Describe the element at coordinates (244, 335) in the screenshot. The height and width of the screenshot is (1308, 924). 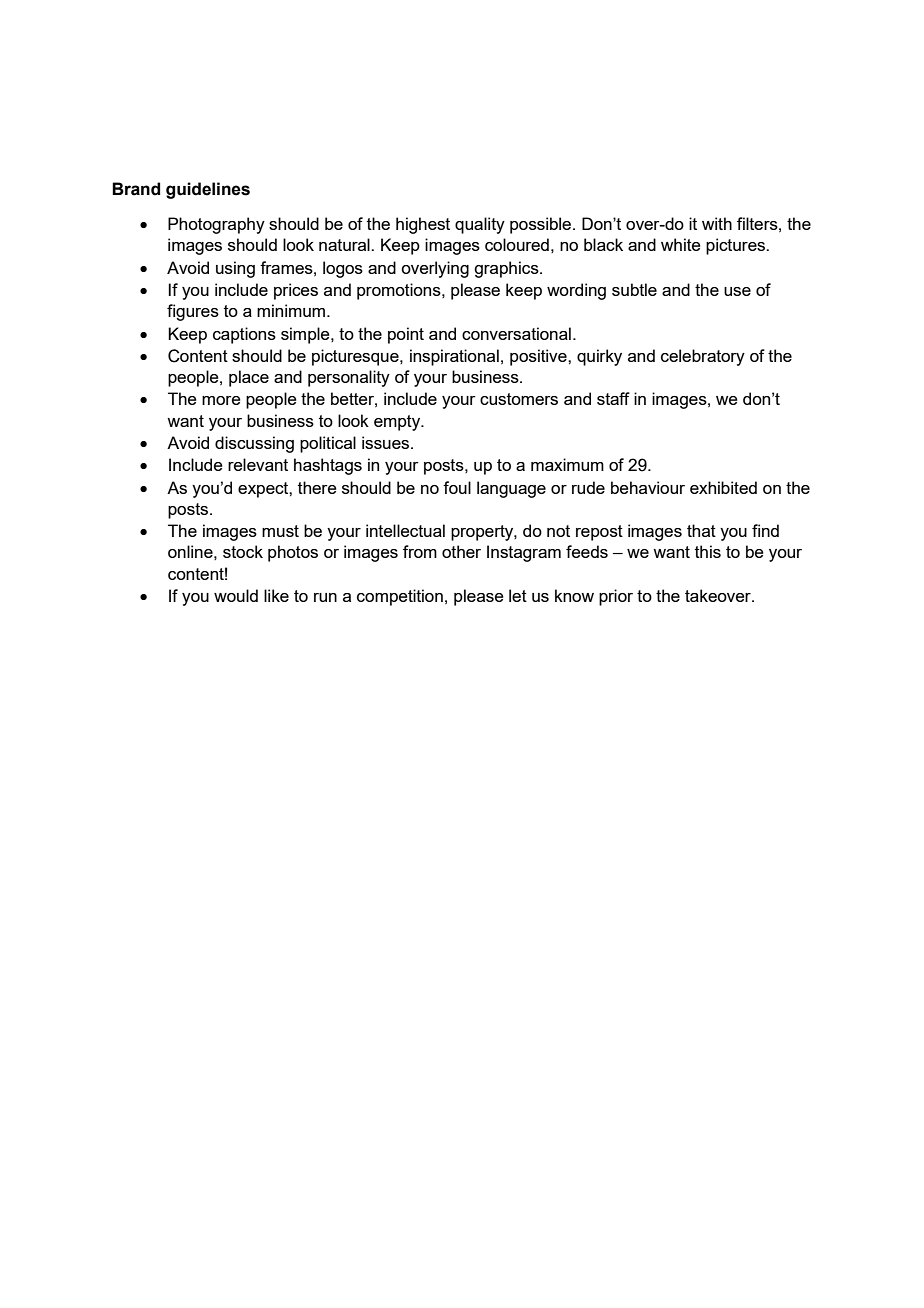
I see `captions` at that location.
